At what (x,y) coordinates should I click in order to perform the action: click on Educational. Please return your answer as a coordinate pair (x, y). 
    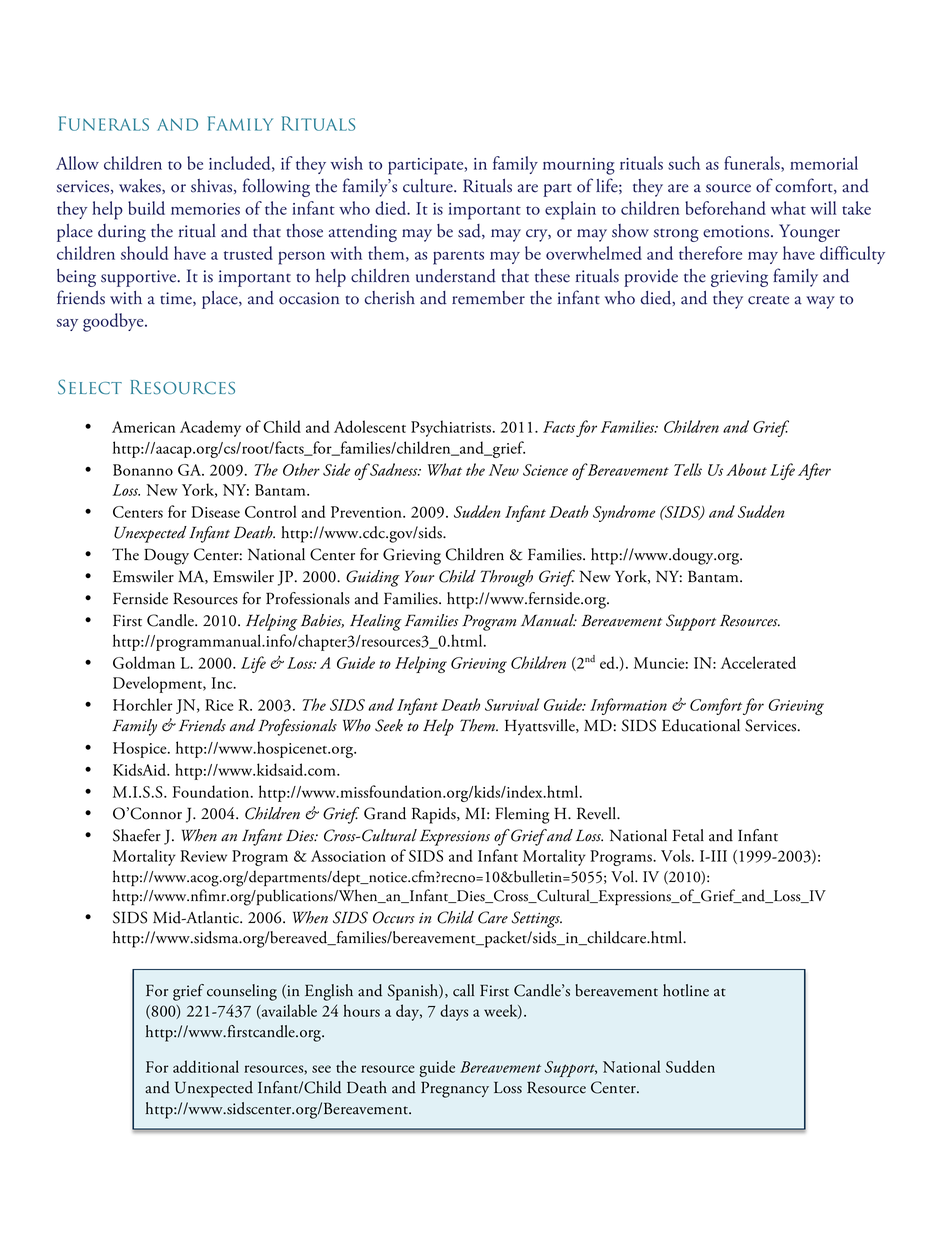
    Looking at the image, I should click on (701, 725).
